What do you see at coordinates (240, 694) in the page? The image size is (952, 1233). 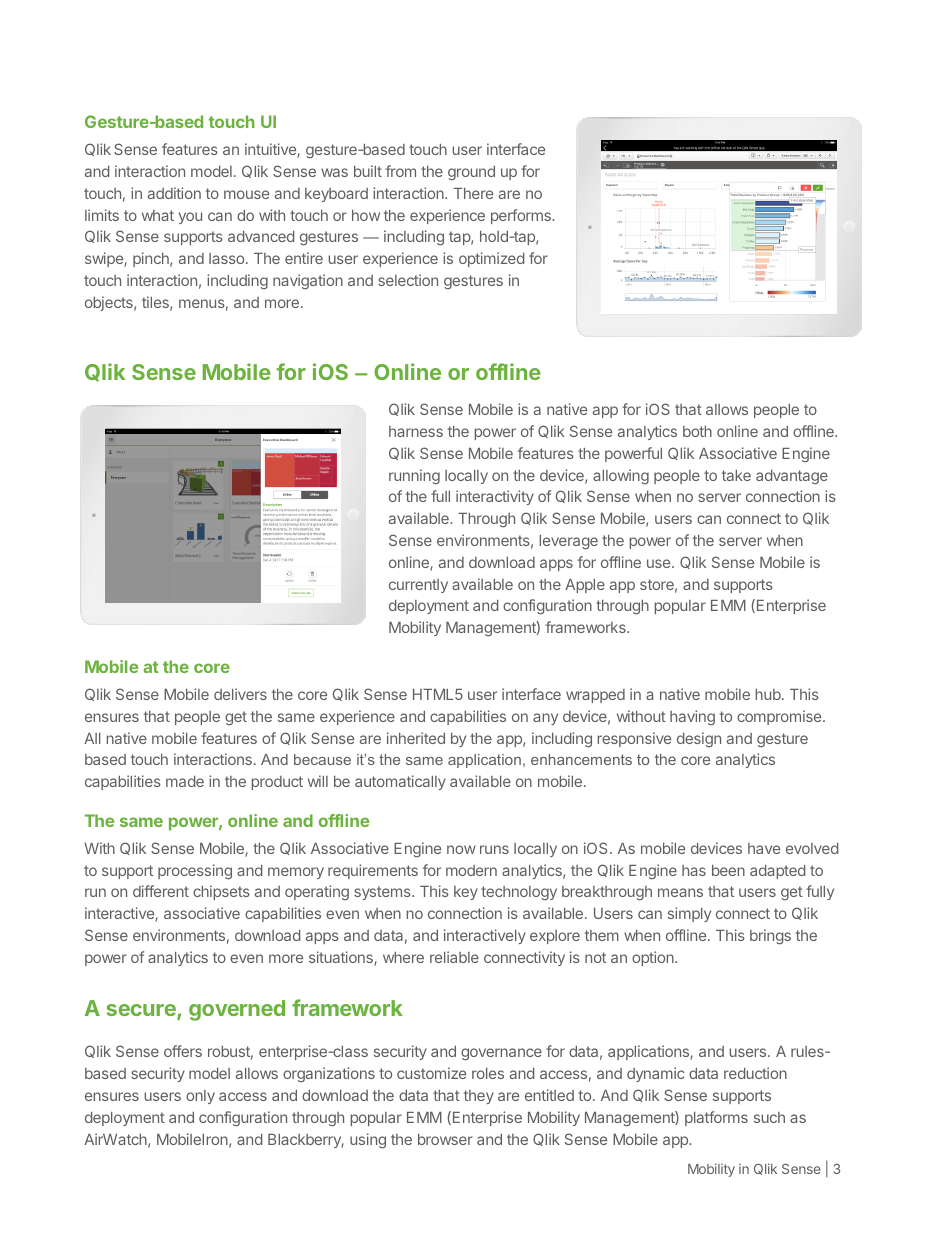 I see `delivers` at bounding box center [240, 694].
